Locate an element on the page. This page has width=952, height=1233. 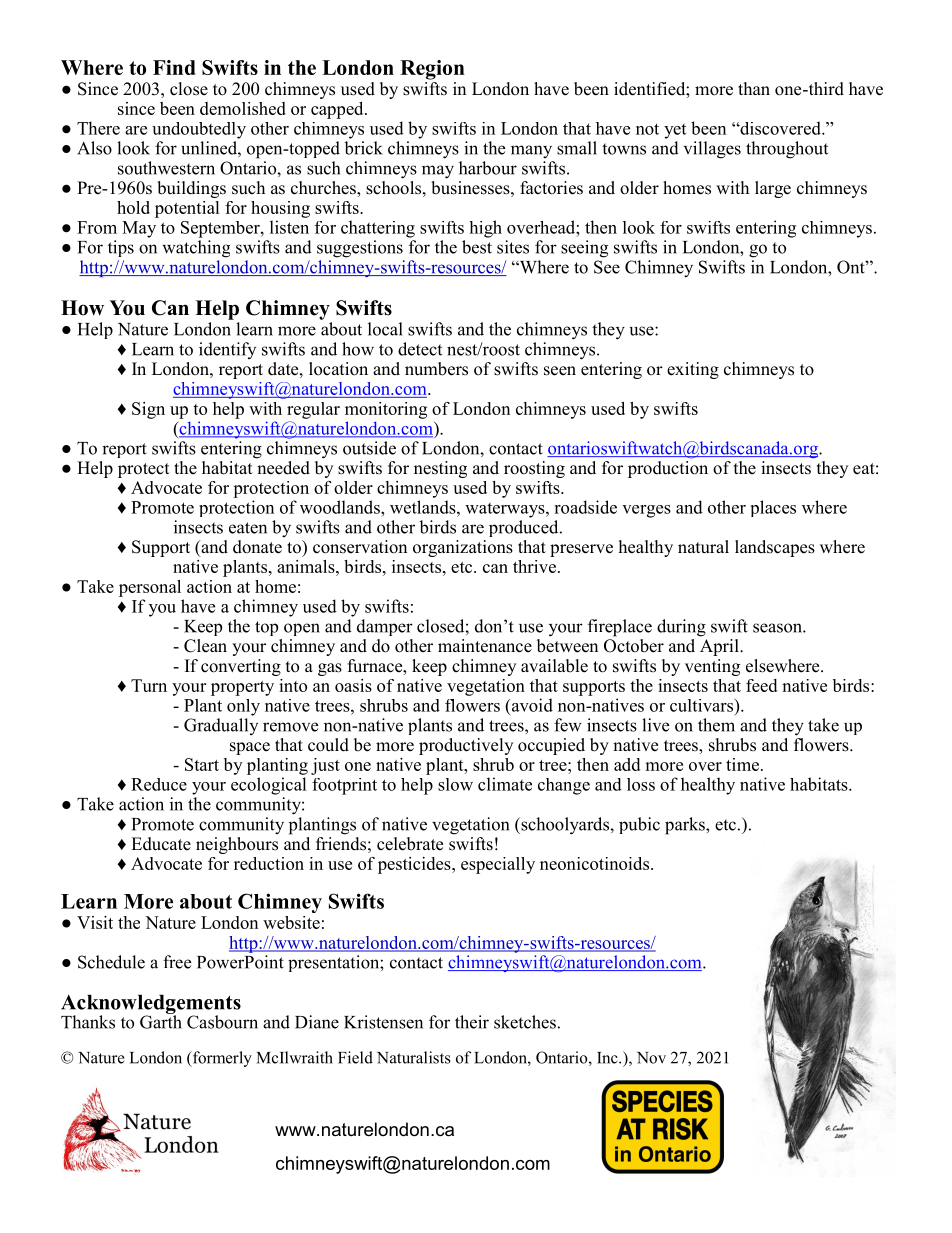
Gradually is located at coordinates (221, 726).
